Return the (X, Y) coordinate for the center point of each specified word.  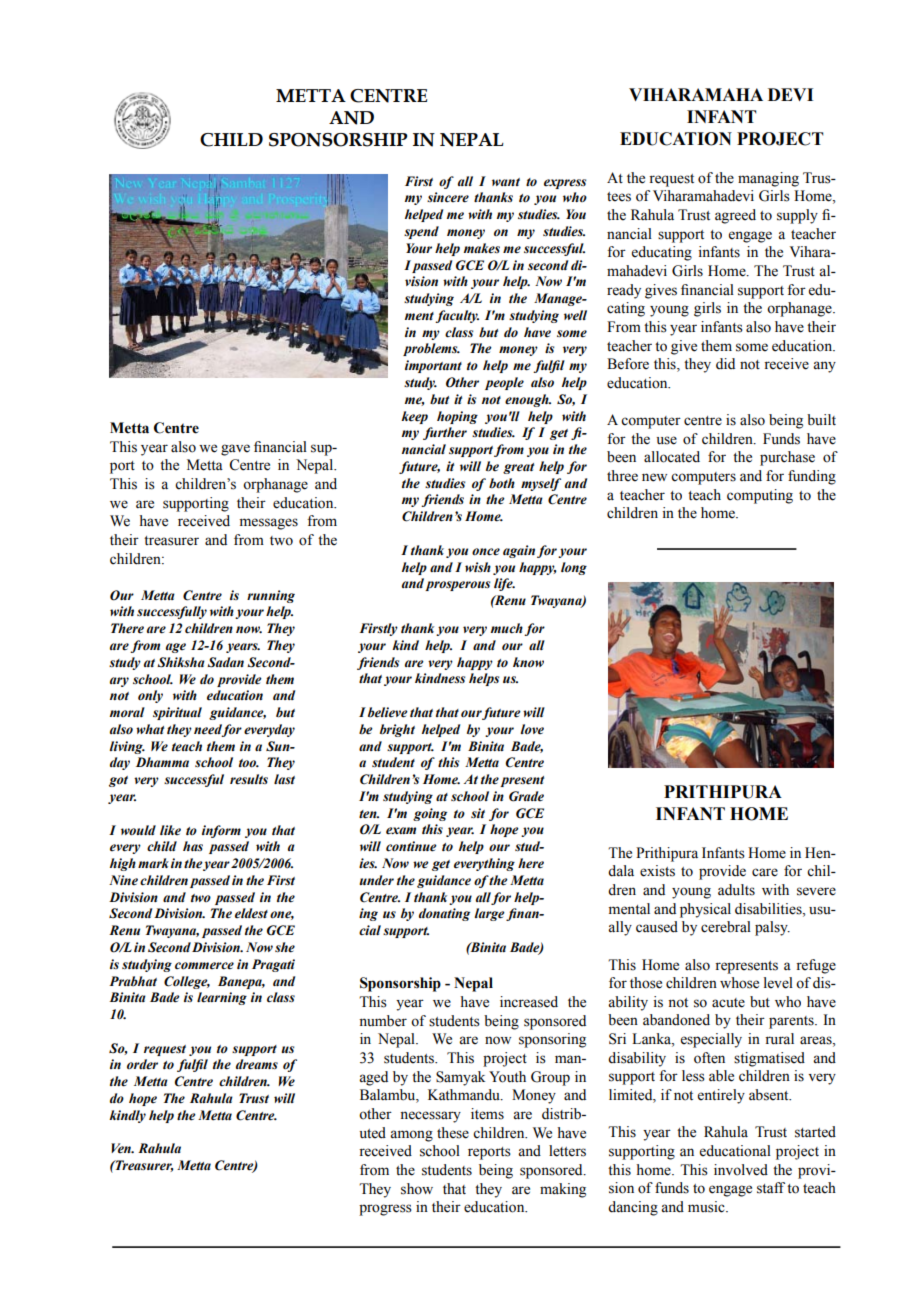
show (417, 1189)
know (528, 662)
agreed (735, 216)
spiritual (177, 713)
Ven (122, 1148)
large (491, 914)
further (445, 433)
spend (421, 232)
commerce (204, 966)
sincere (448, 197)
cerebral (726, 927)
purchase (787, 458)
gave (235, 450)
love (532, 729)
